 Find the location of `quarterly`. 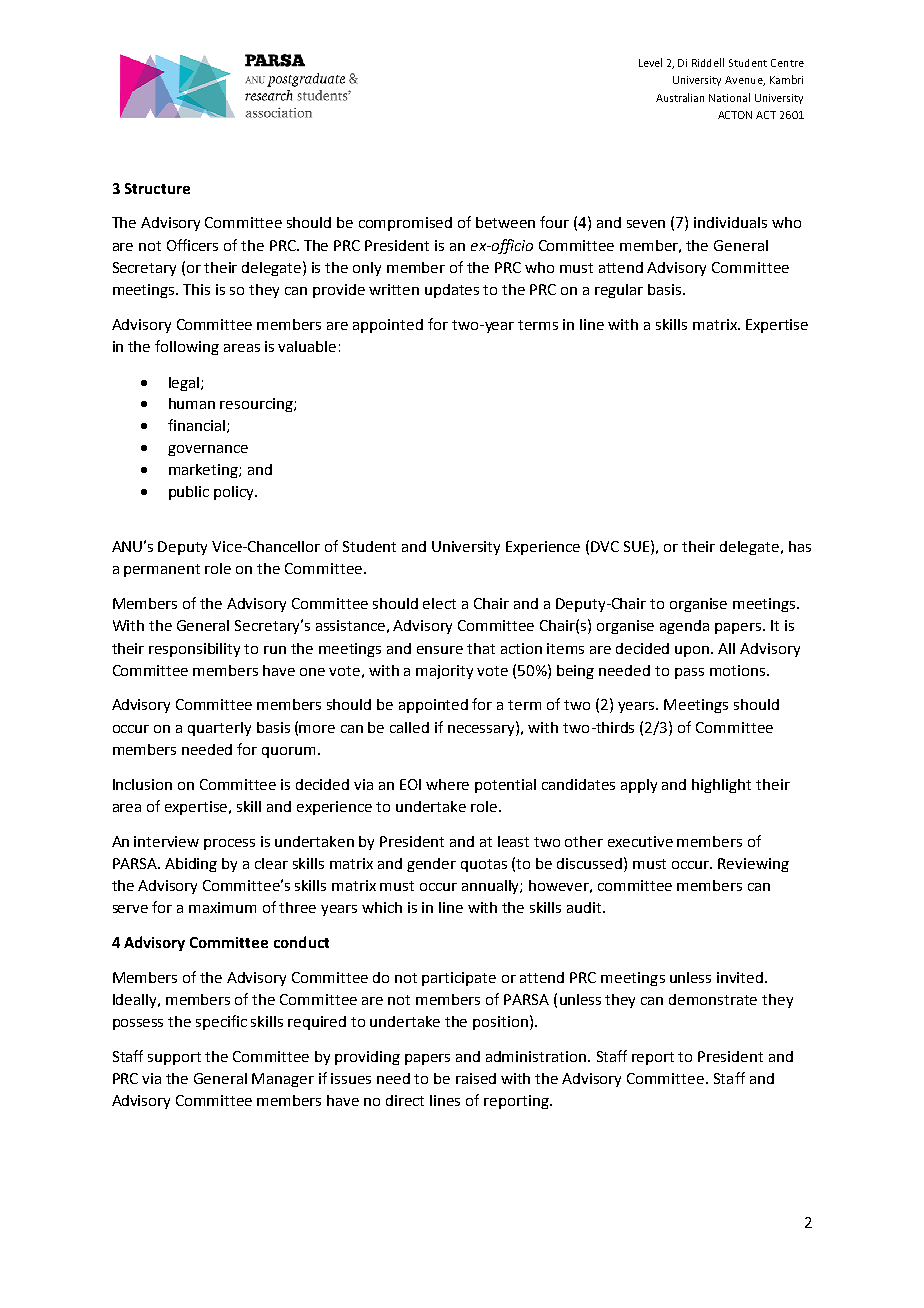

quarterly is located at coordinates (219, 729).
